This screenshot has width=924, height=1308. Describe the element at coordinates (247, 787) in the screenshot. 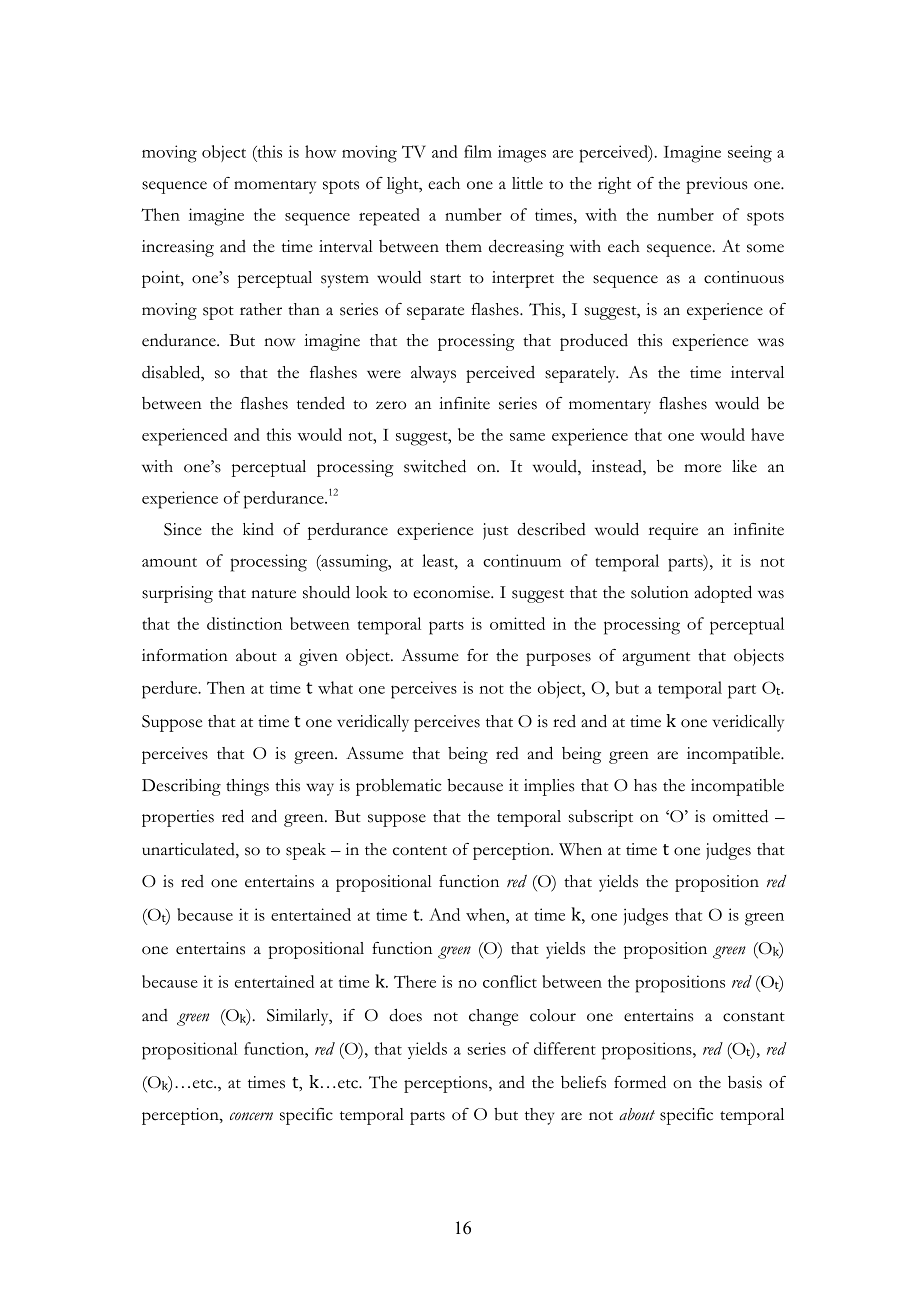

I see `things` at that location.
